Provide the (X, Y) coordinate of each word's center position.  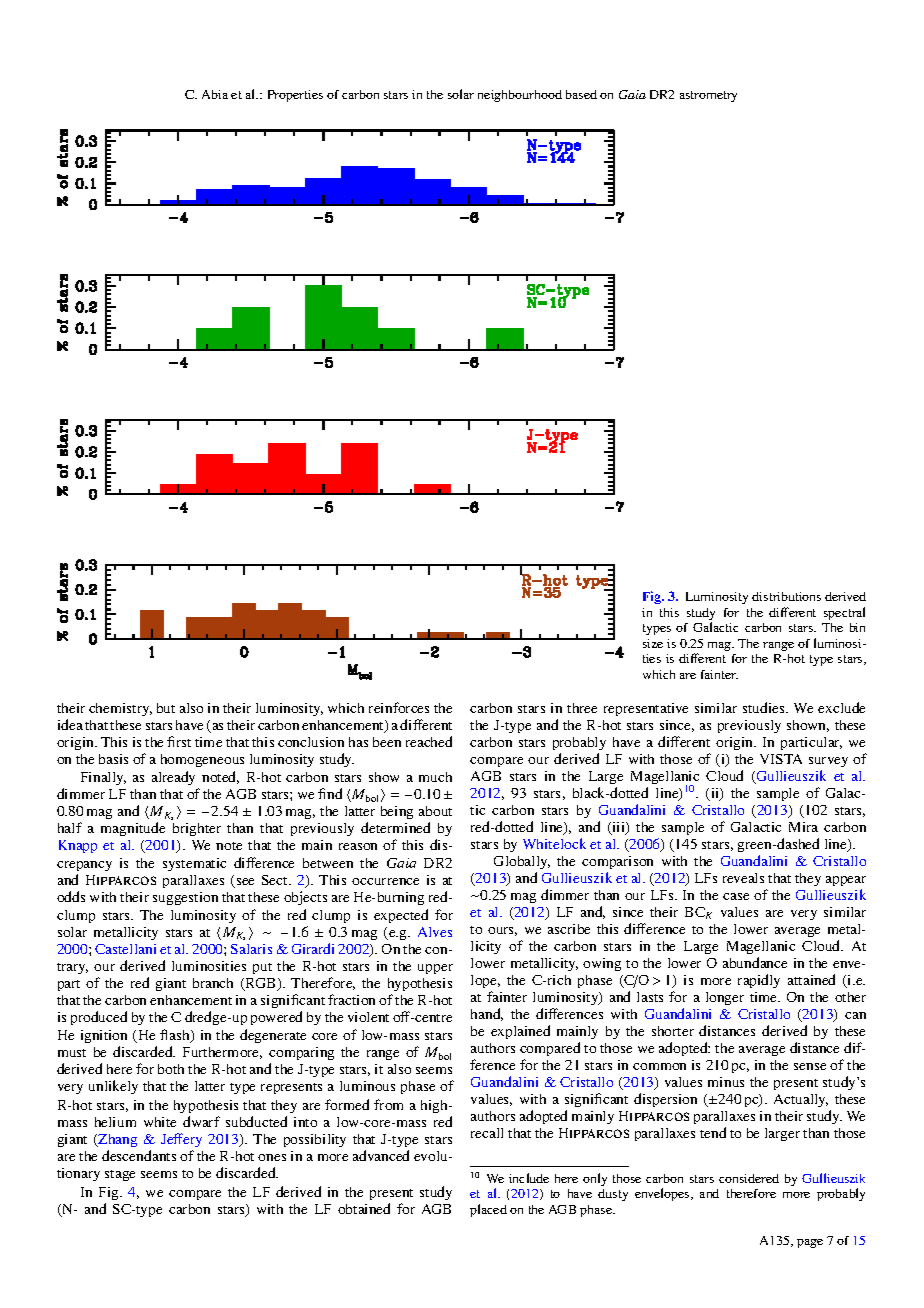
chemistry (120, 709)
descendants (139, 1155)
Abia (215, 94)
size (653, 643)
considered (749, 1178)
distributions (786, 596)
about (435, 811)
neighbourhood (520, 96)
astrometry (708, 96)
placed (488, 1210)
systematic (194, 864)
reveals (743, 878)
